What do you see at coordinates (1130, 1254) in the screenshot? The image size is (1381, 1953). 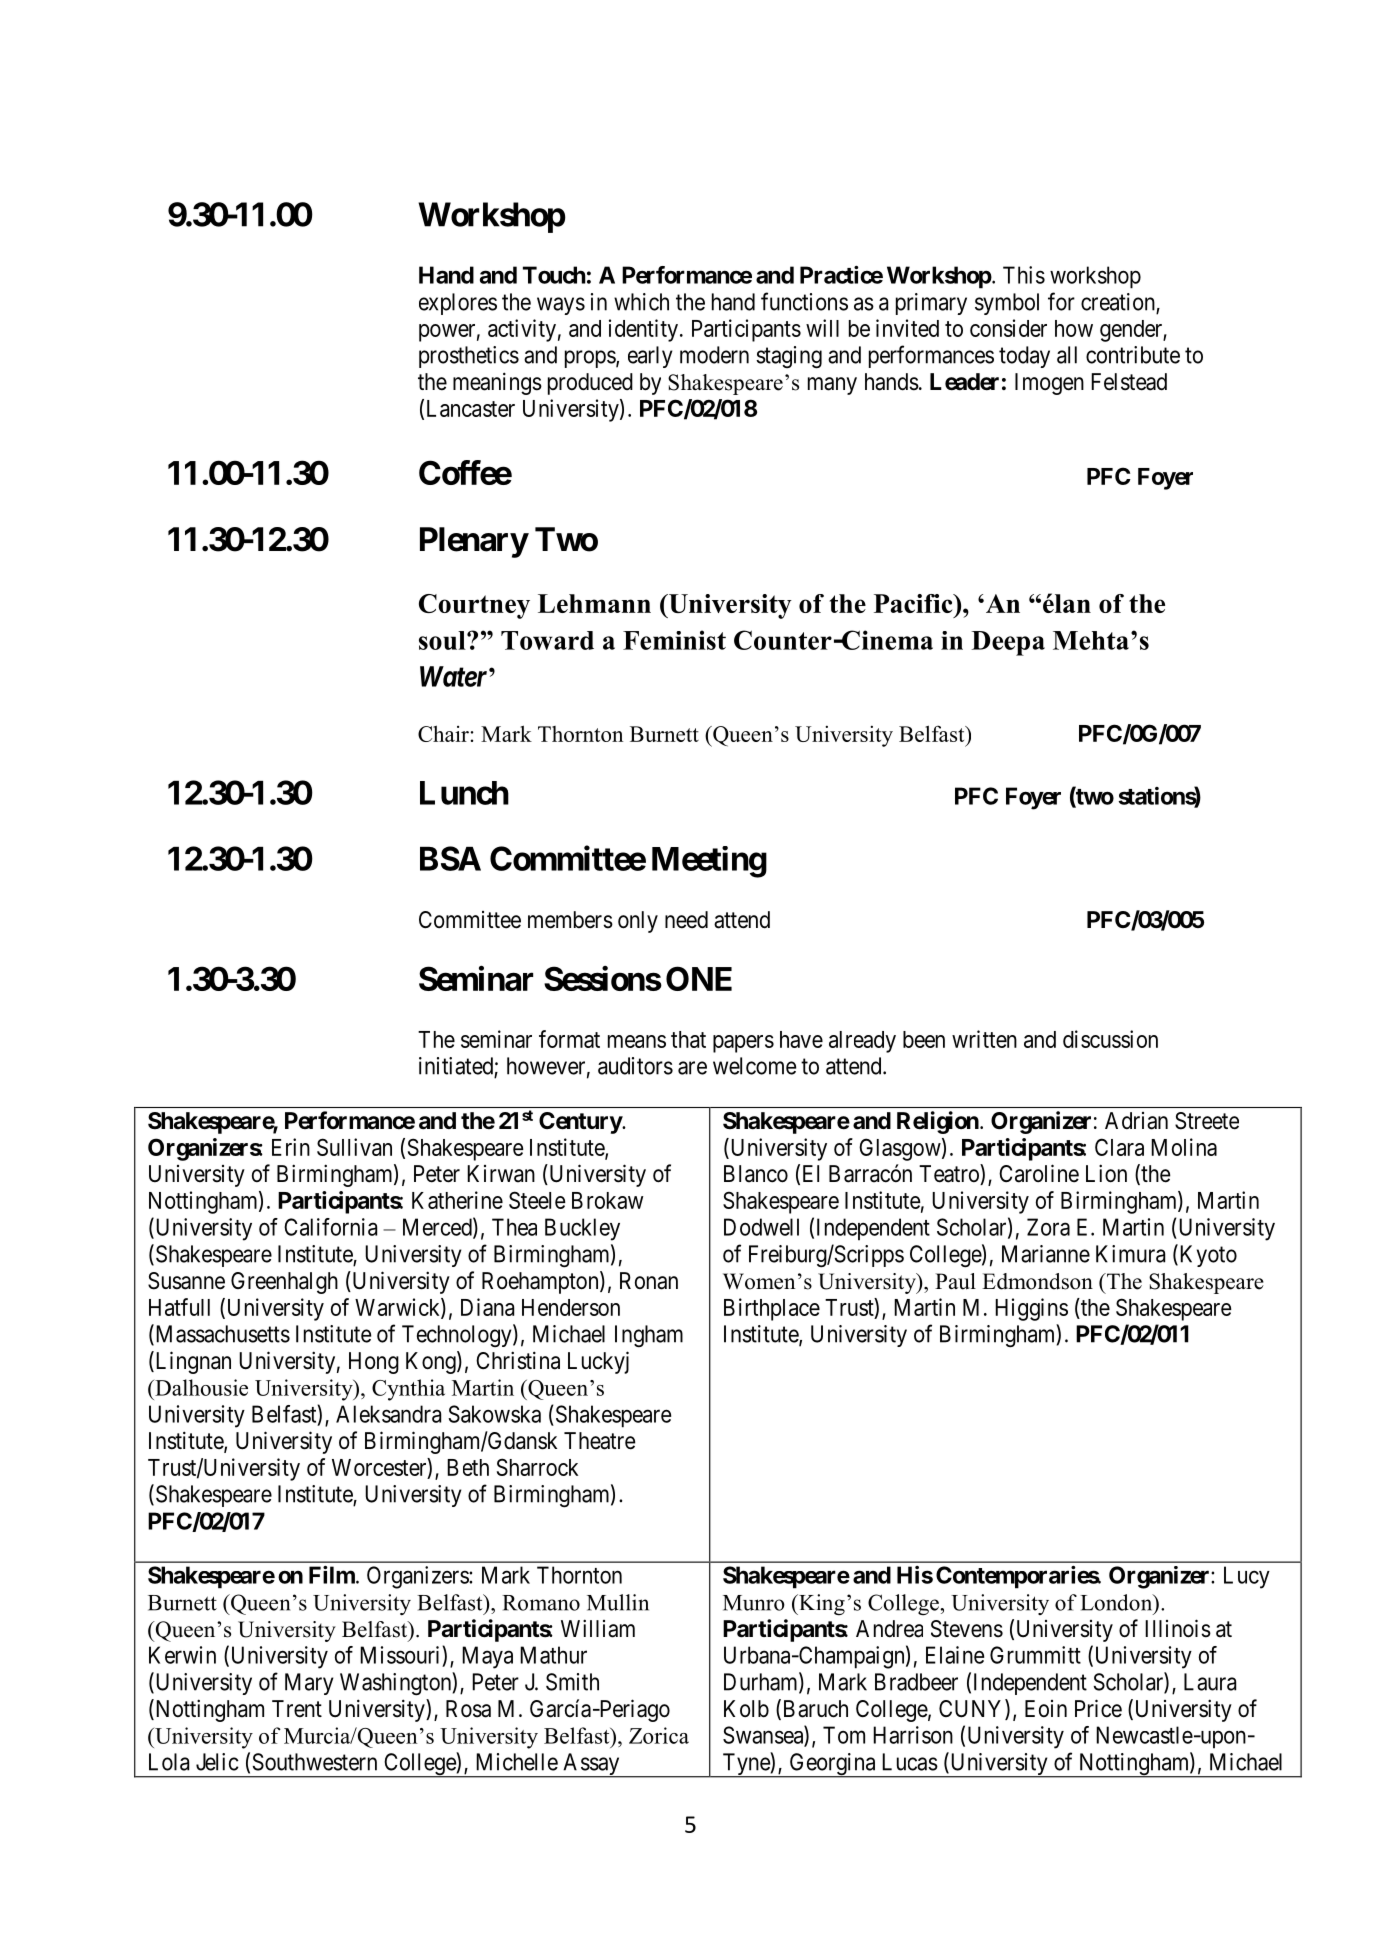 I see `Kimura` at bounding box center [1130, 1254].
